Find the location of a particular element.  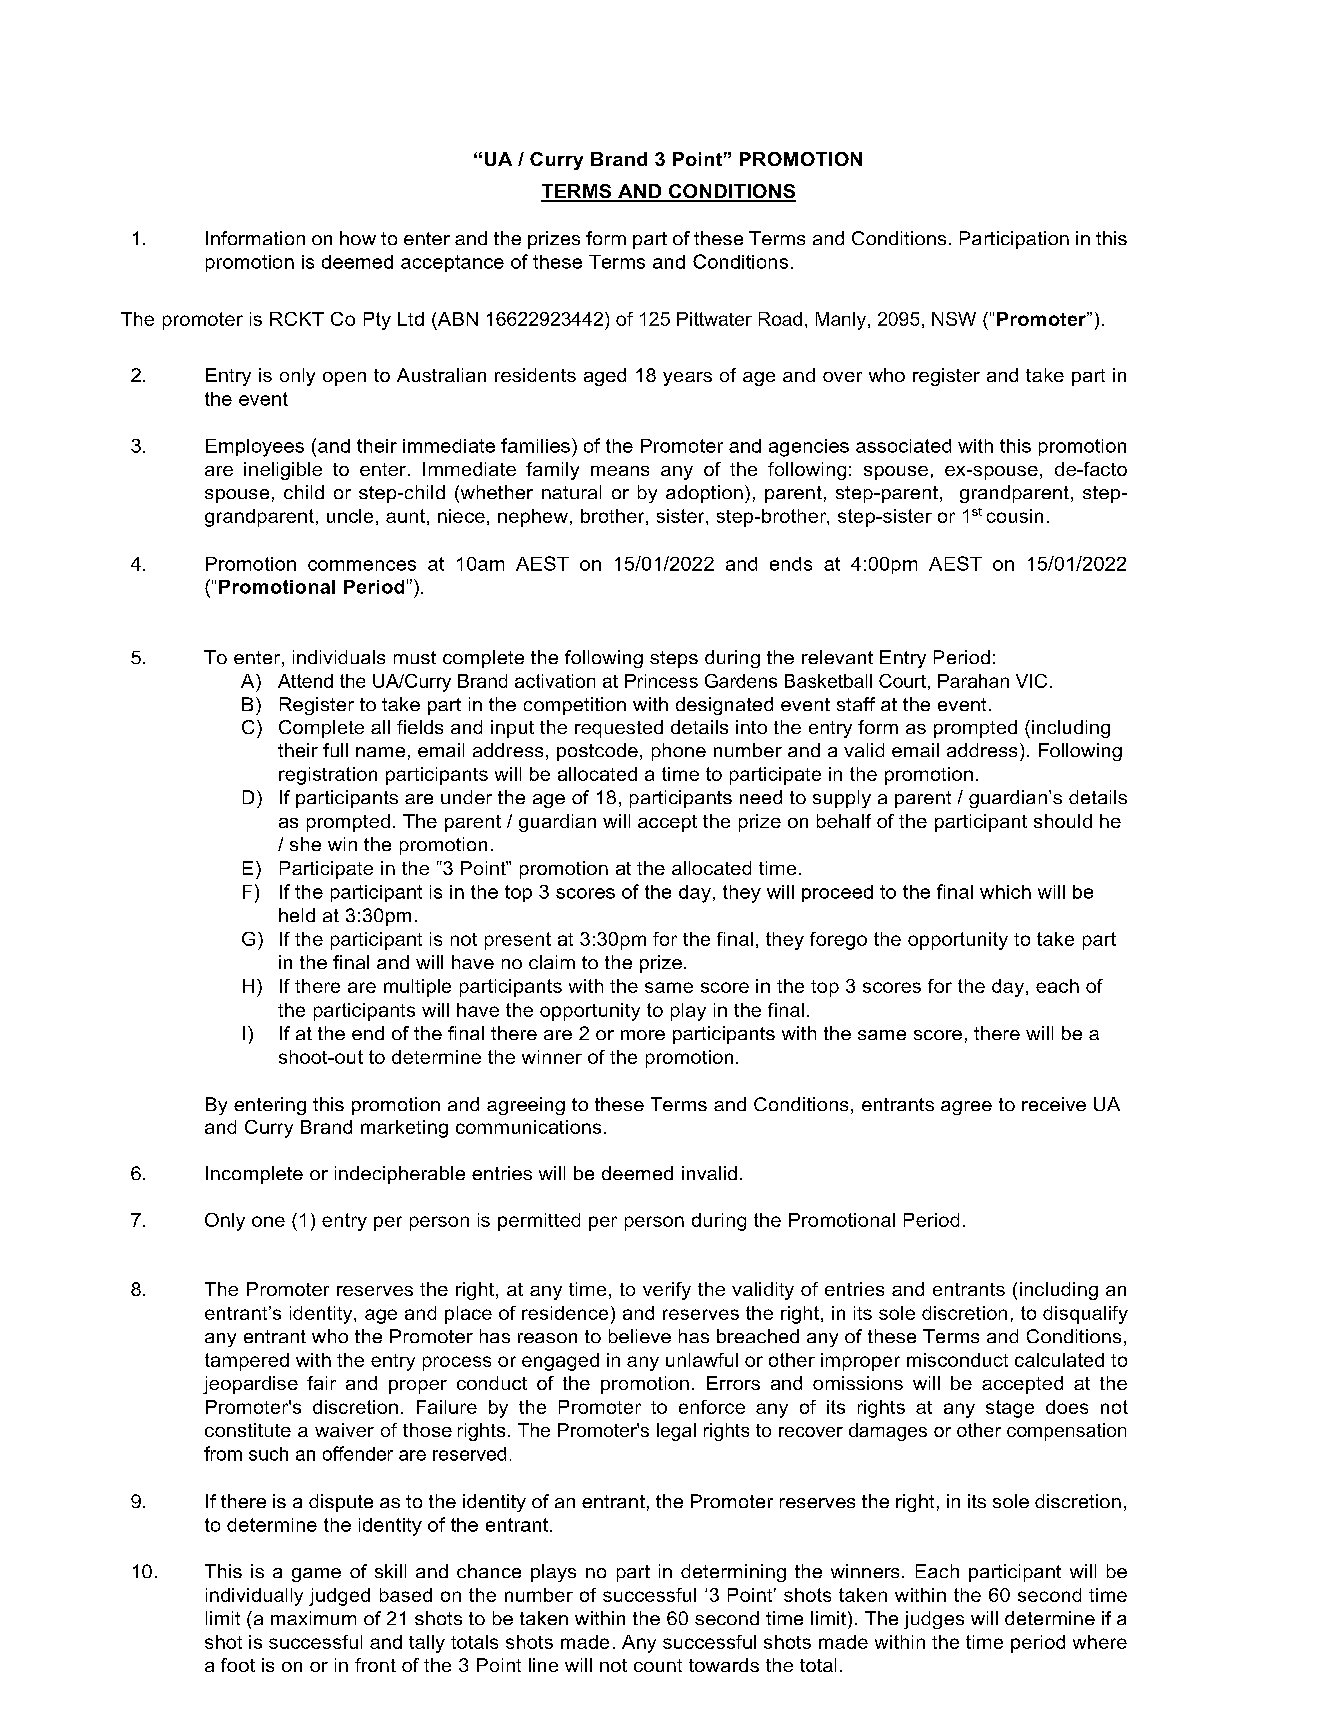

maximum is located at coordinates (313, 1618).
